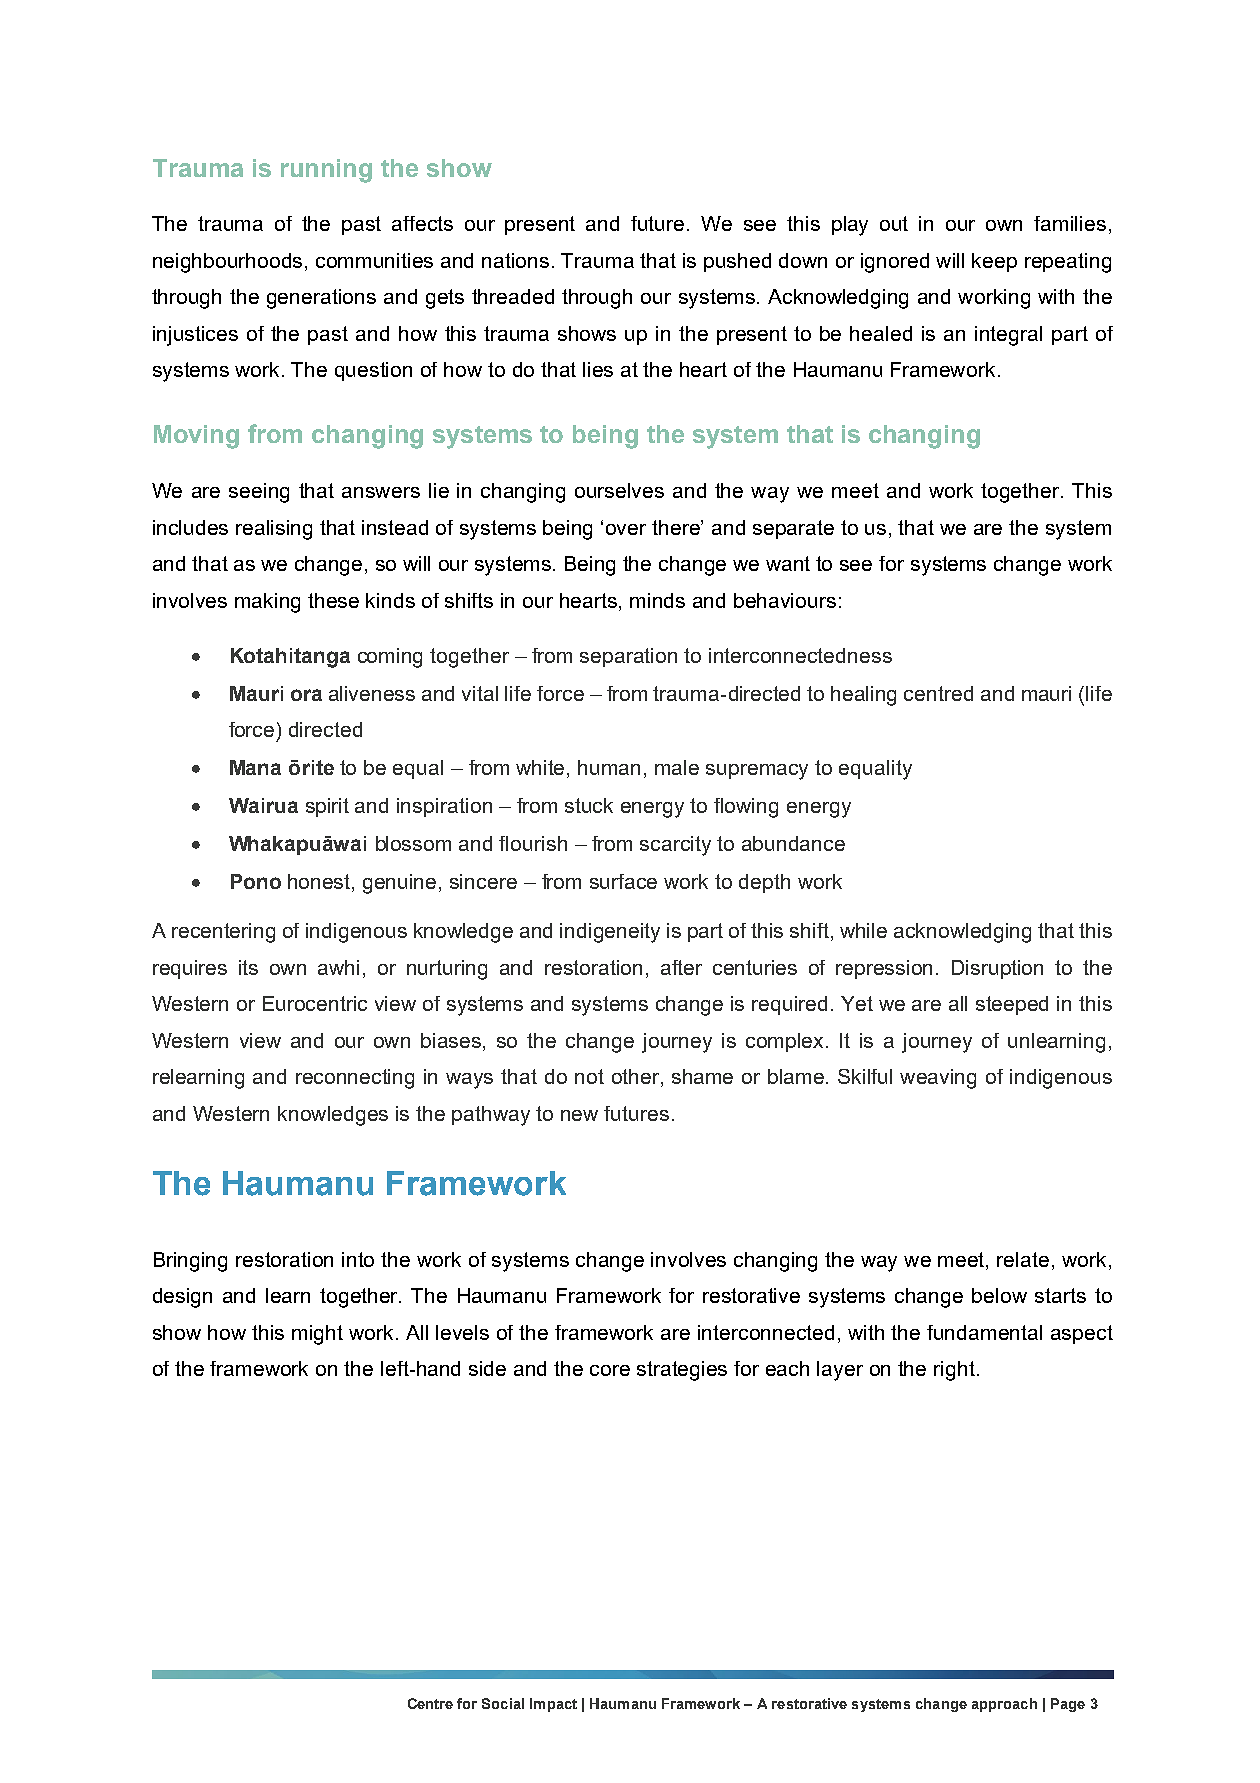 The height and width of the screenshot is (1783, 1260). I want to click on running, so click(326, 171).
